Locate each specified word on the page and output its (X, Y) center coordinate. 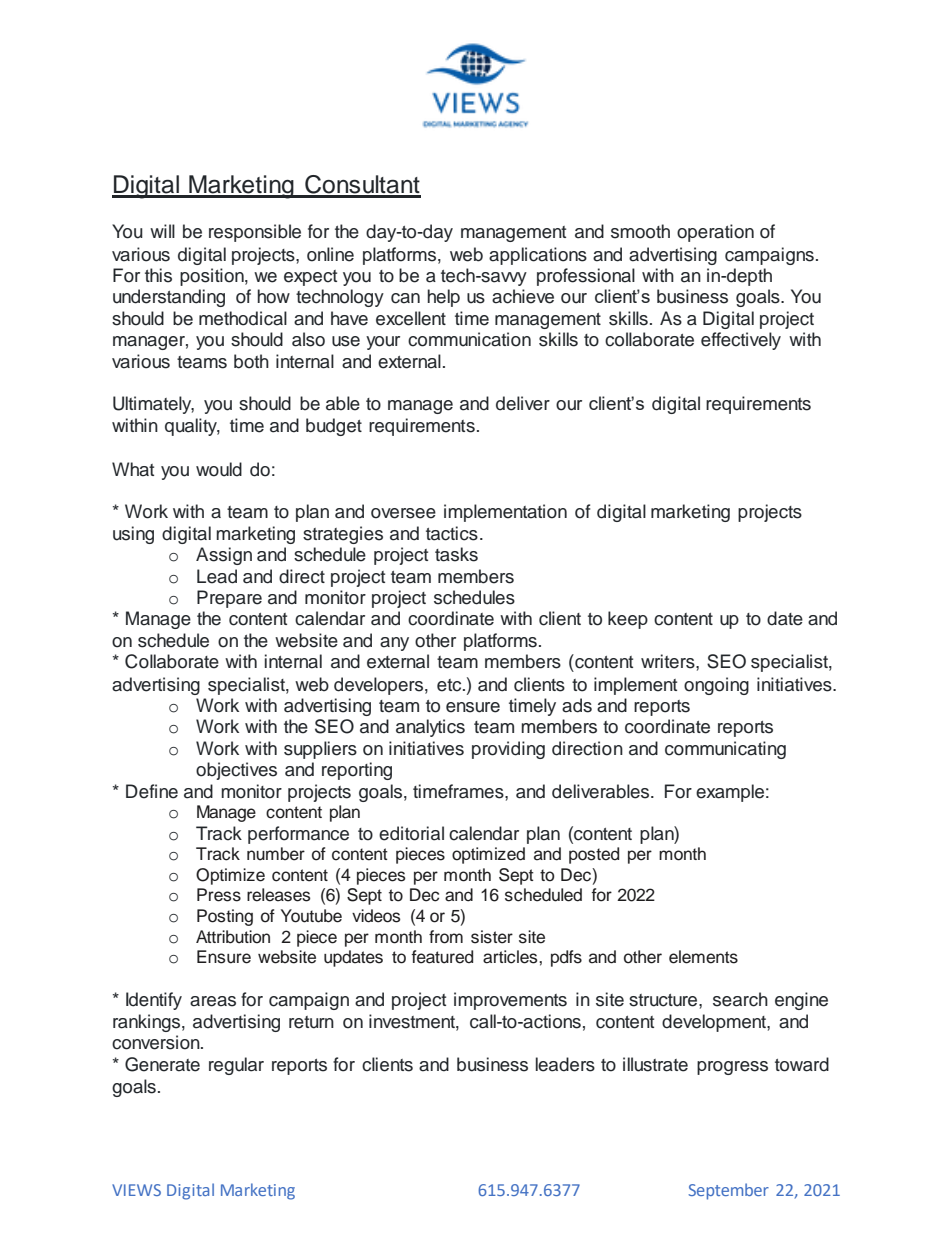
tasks (456, 554)
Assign (224, 556)
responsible (255, 233)
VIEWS (136, 1190)
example (730, 793)
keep (628, 620)
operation (715, 233)
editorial (411, 833)
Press (219, 895)
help (443, 298)
